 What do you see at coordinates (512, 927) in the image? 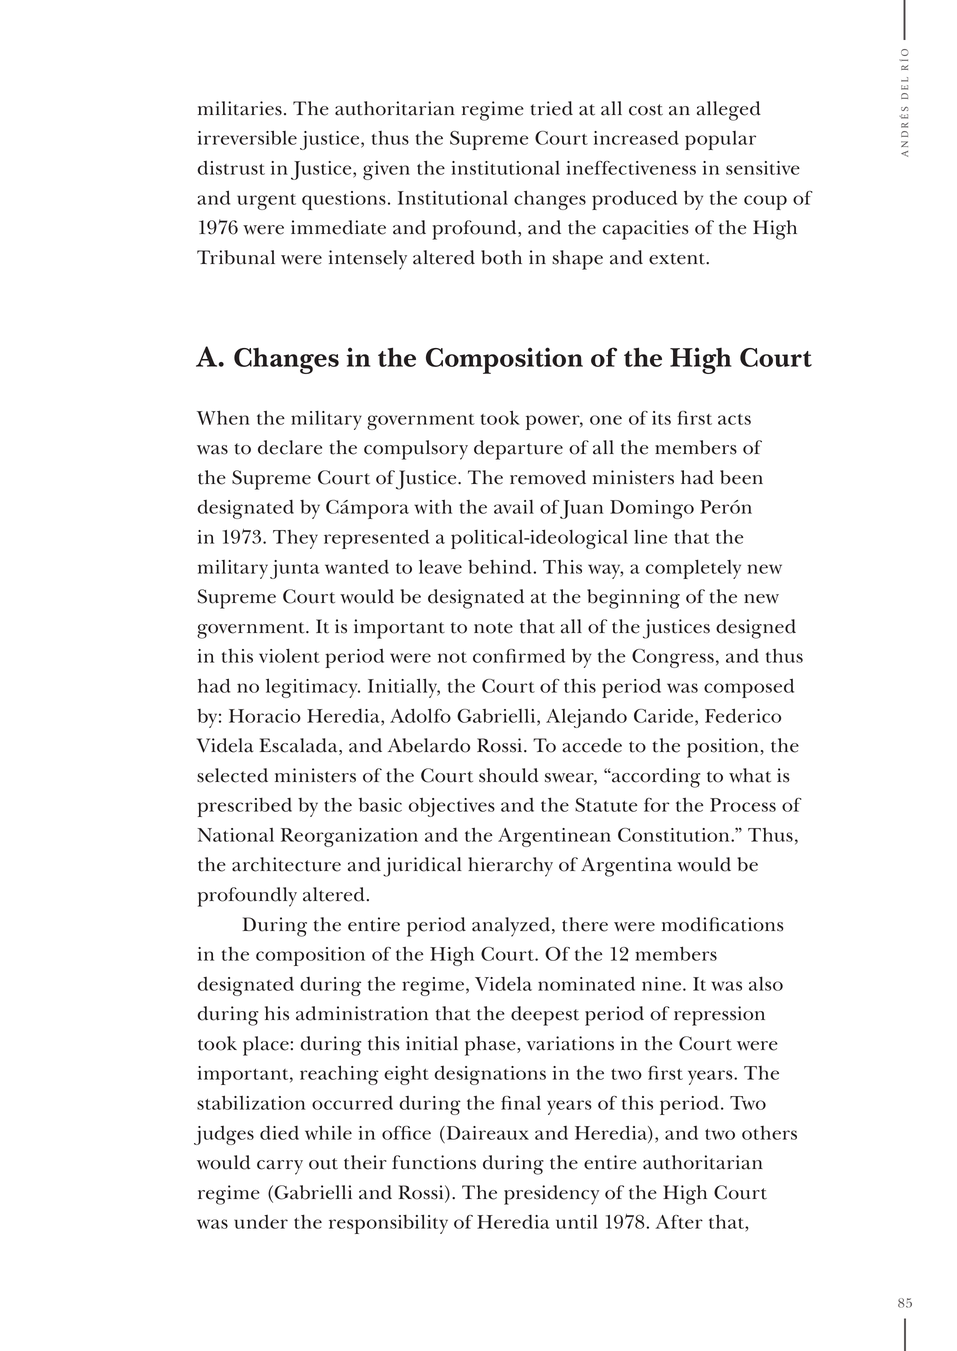
I see `analyzed` at bounding box center [512, 927].
